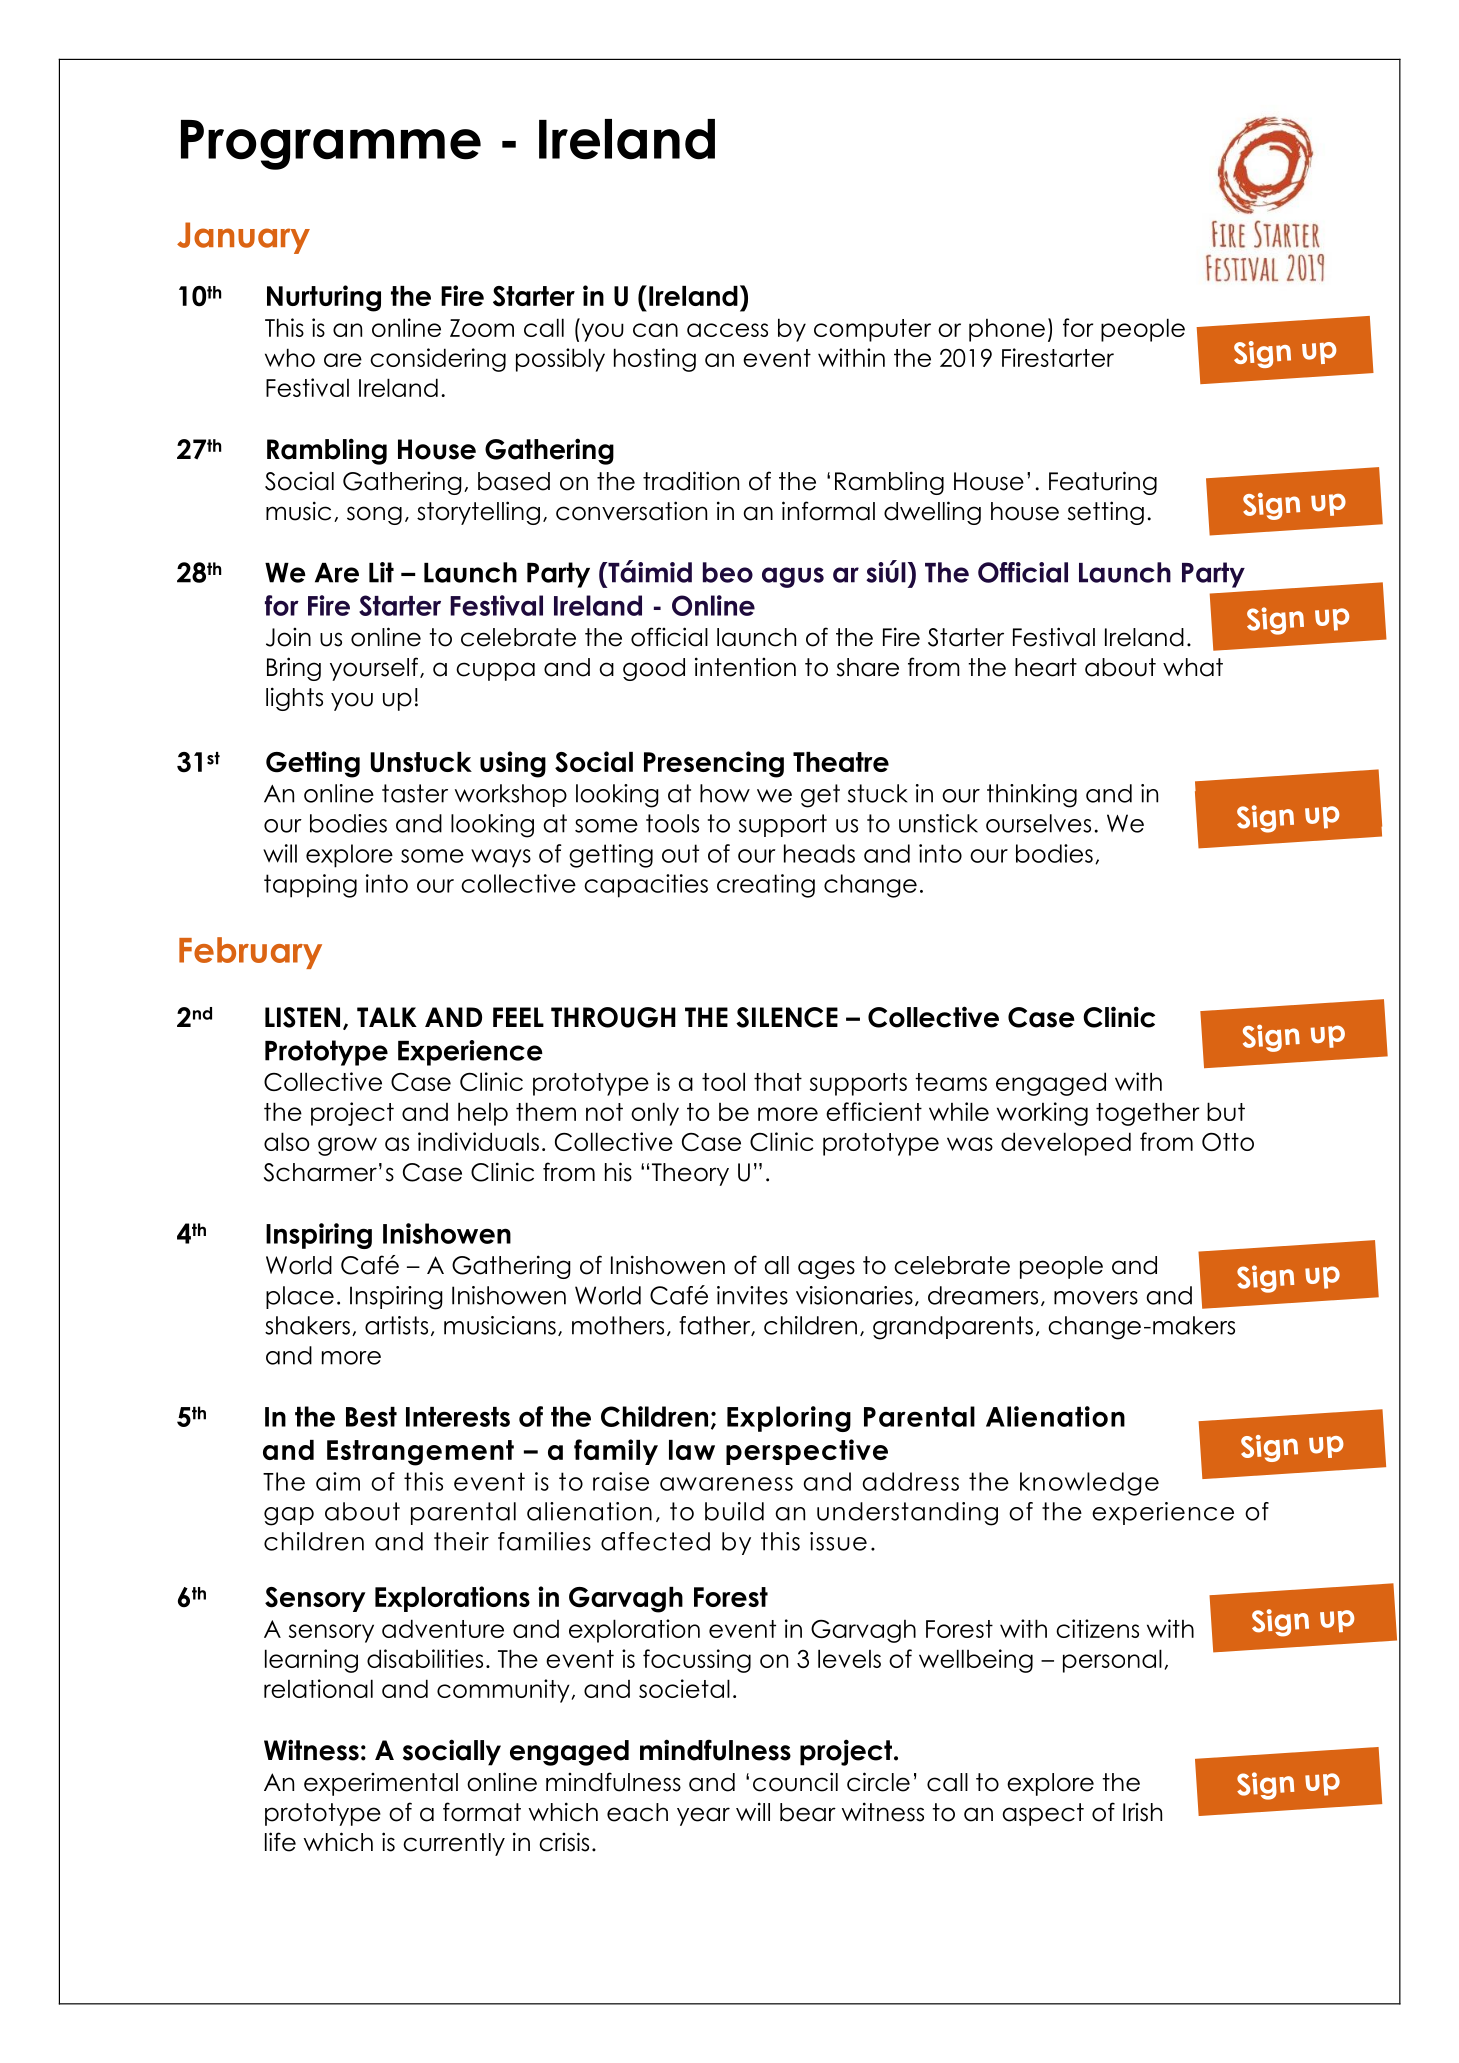 Image resolution: width=1459 pixels, height=2063 pixels. I want to click on setting, so click(1106, 513).
